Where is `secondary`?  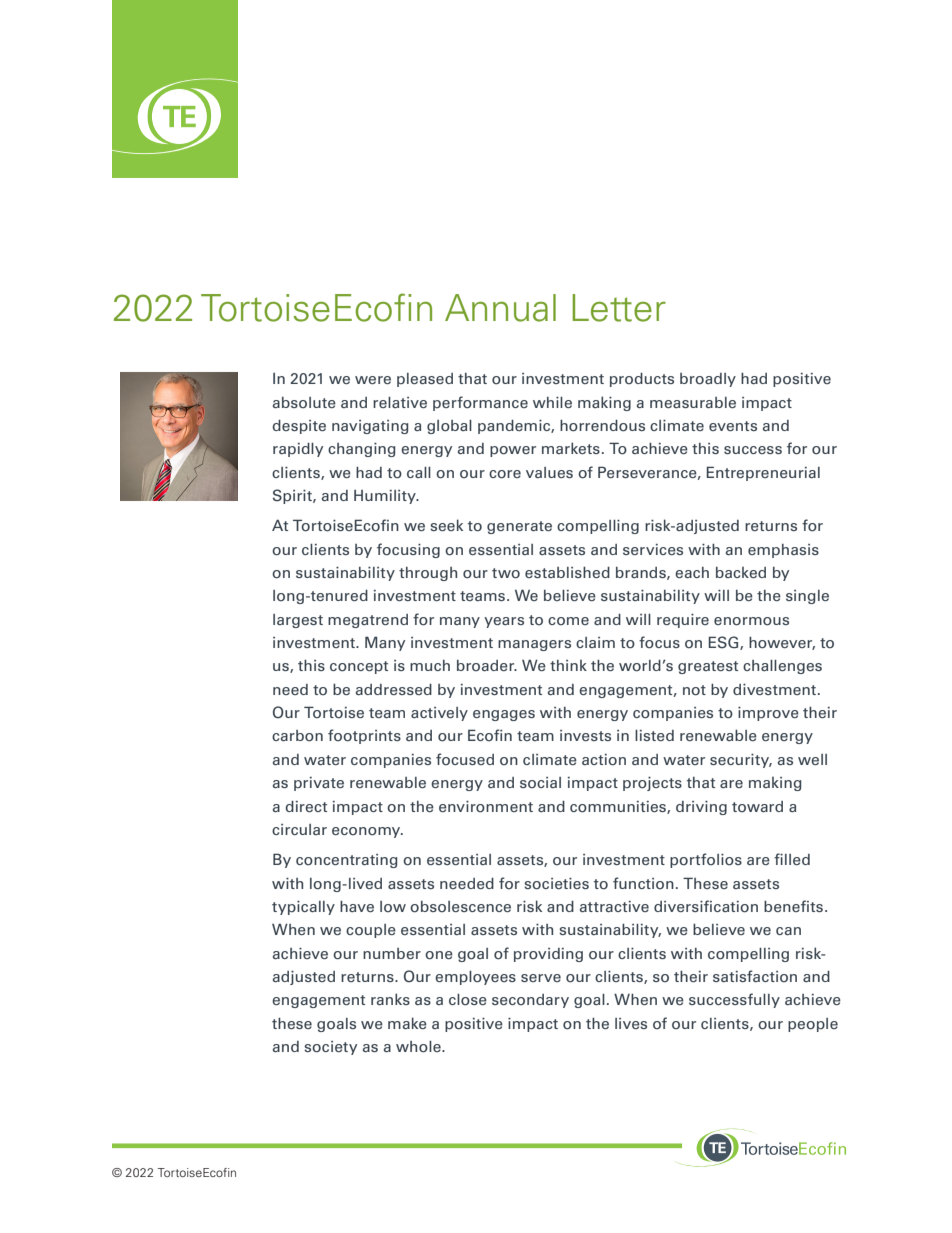 secondary is located at coordinates (530, 1001).
